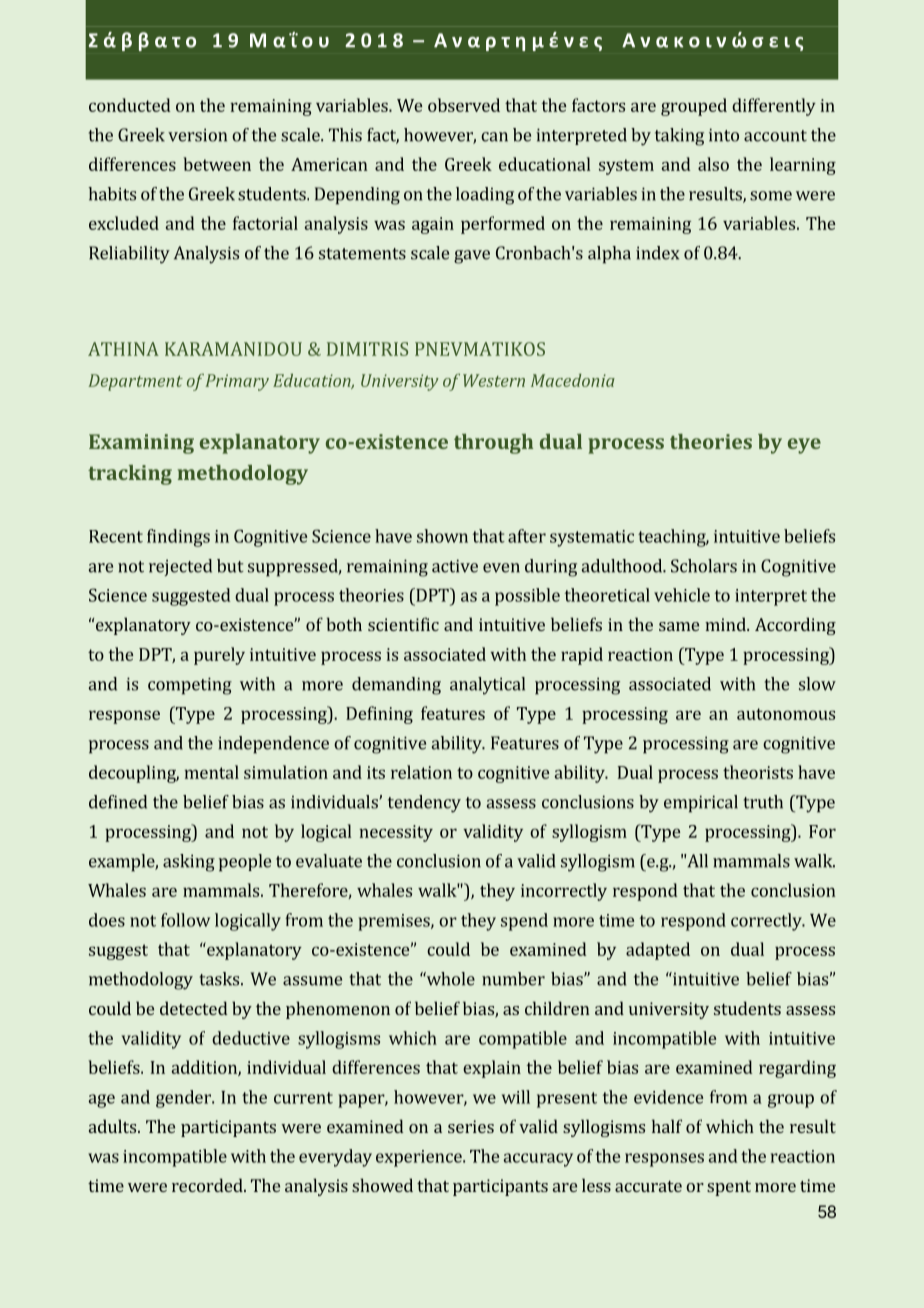  I want to click on experience, so click(420, 1158).
